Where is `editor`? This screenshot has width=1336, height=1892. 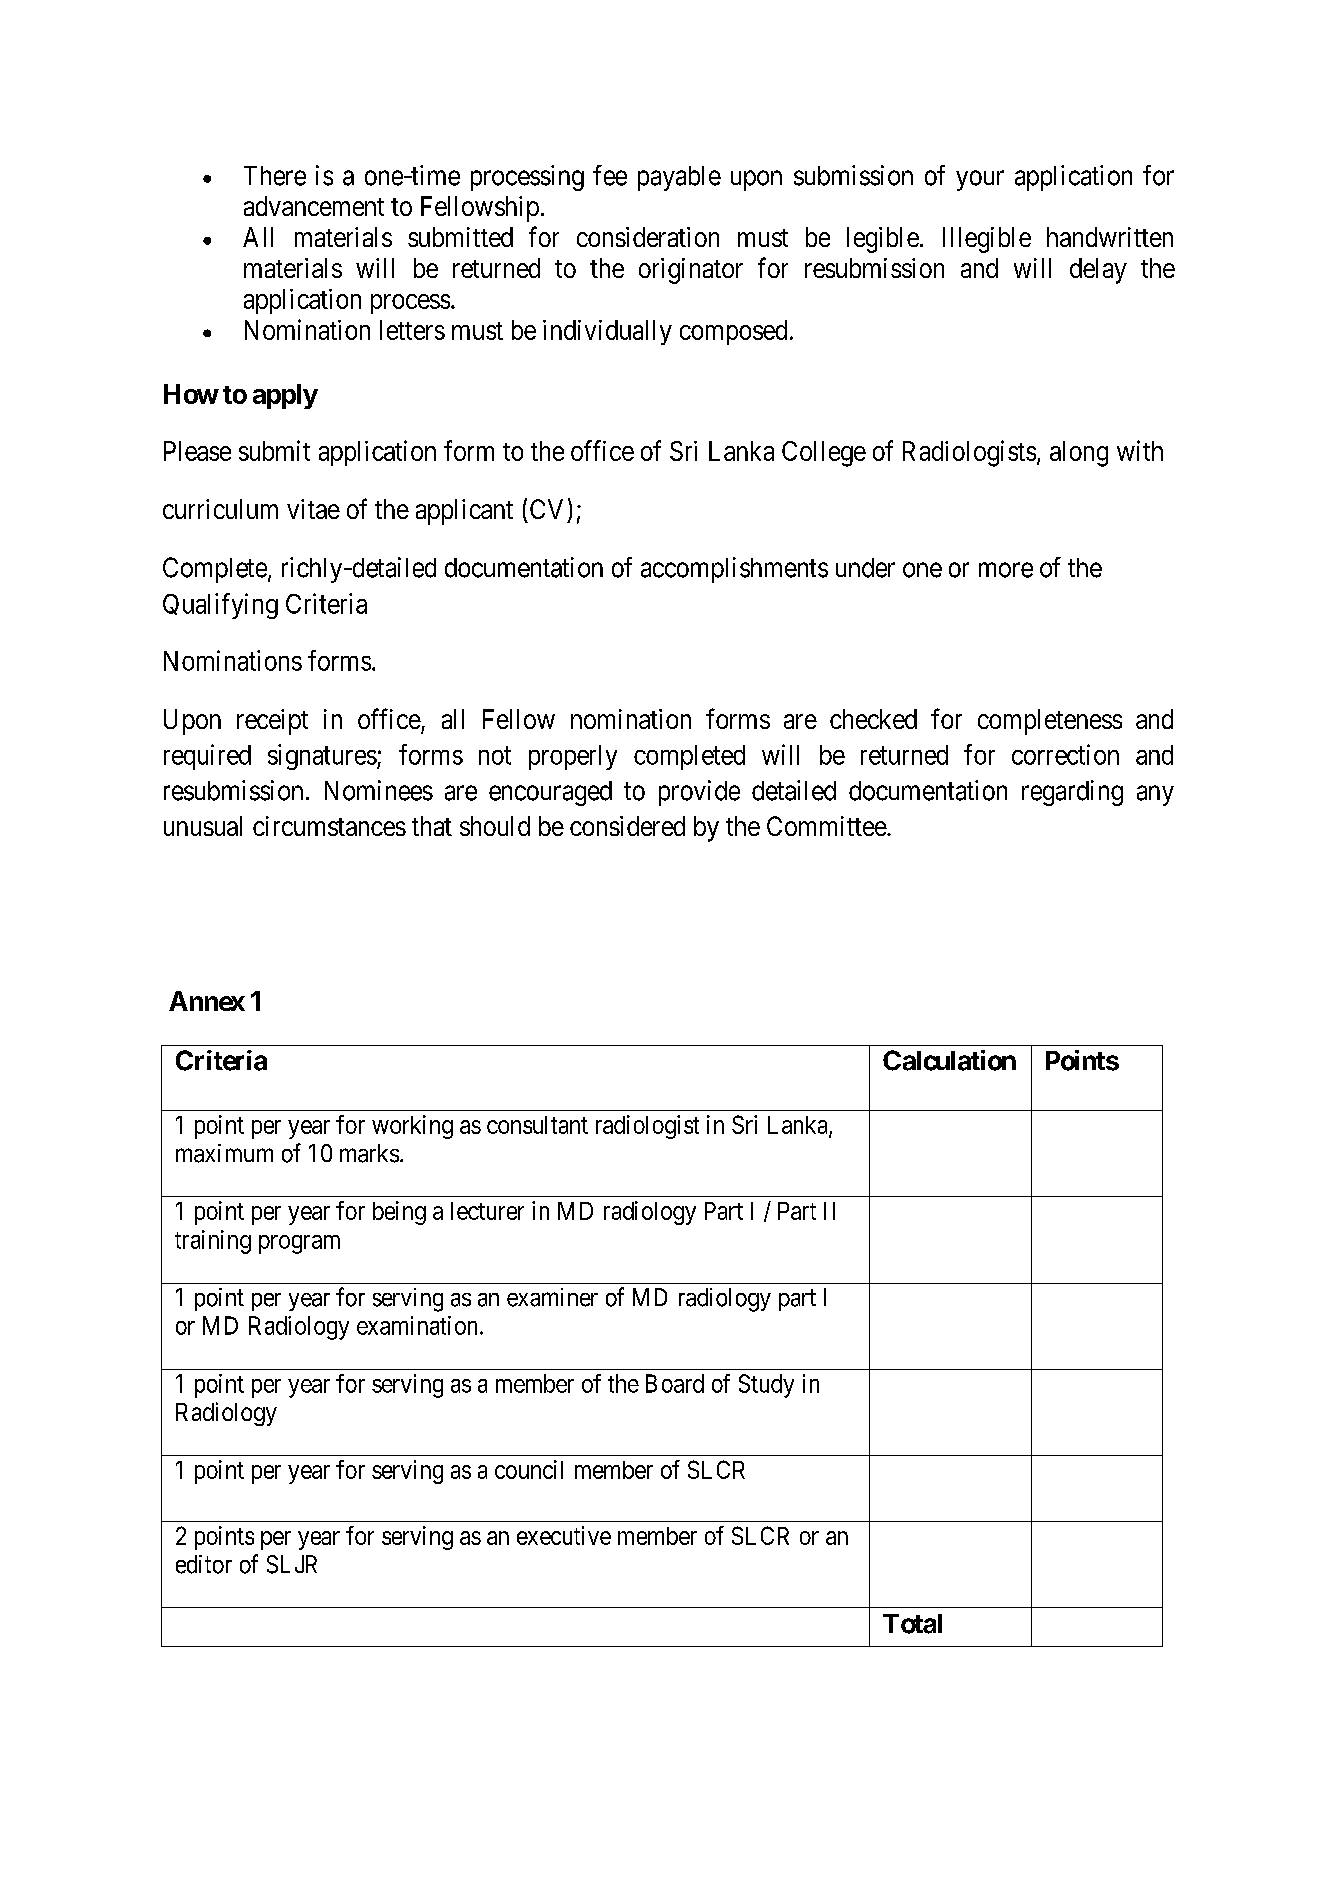 editor is located at coordinates (204, 1564).
